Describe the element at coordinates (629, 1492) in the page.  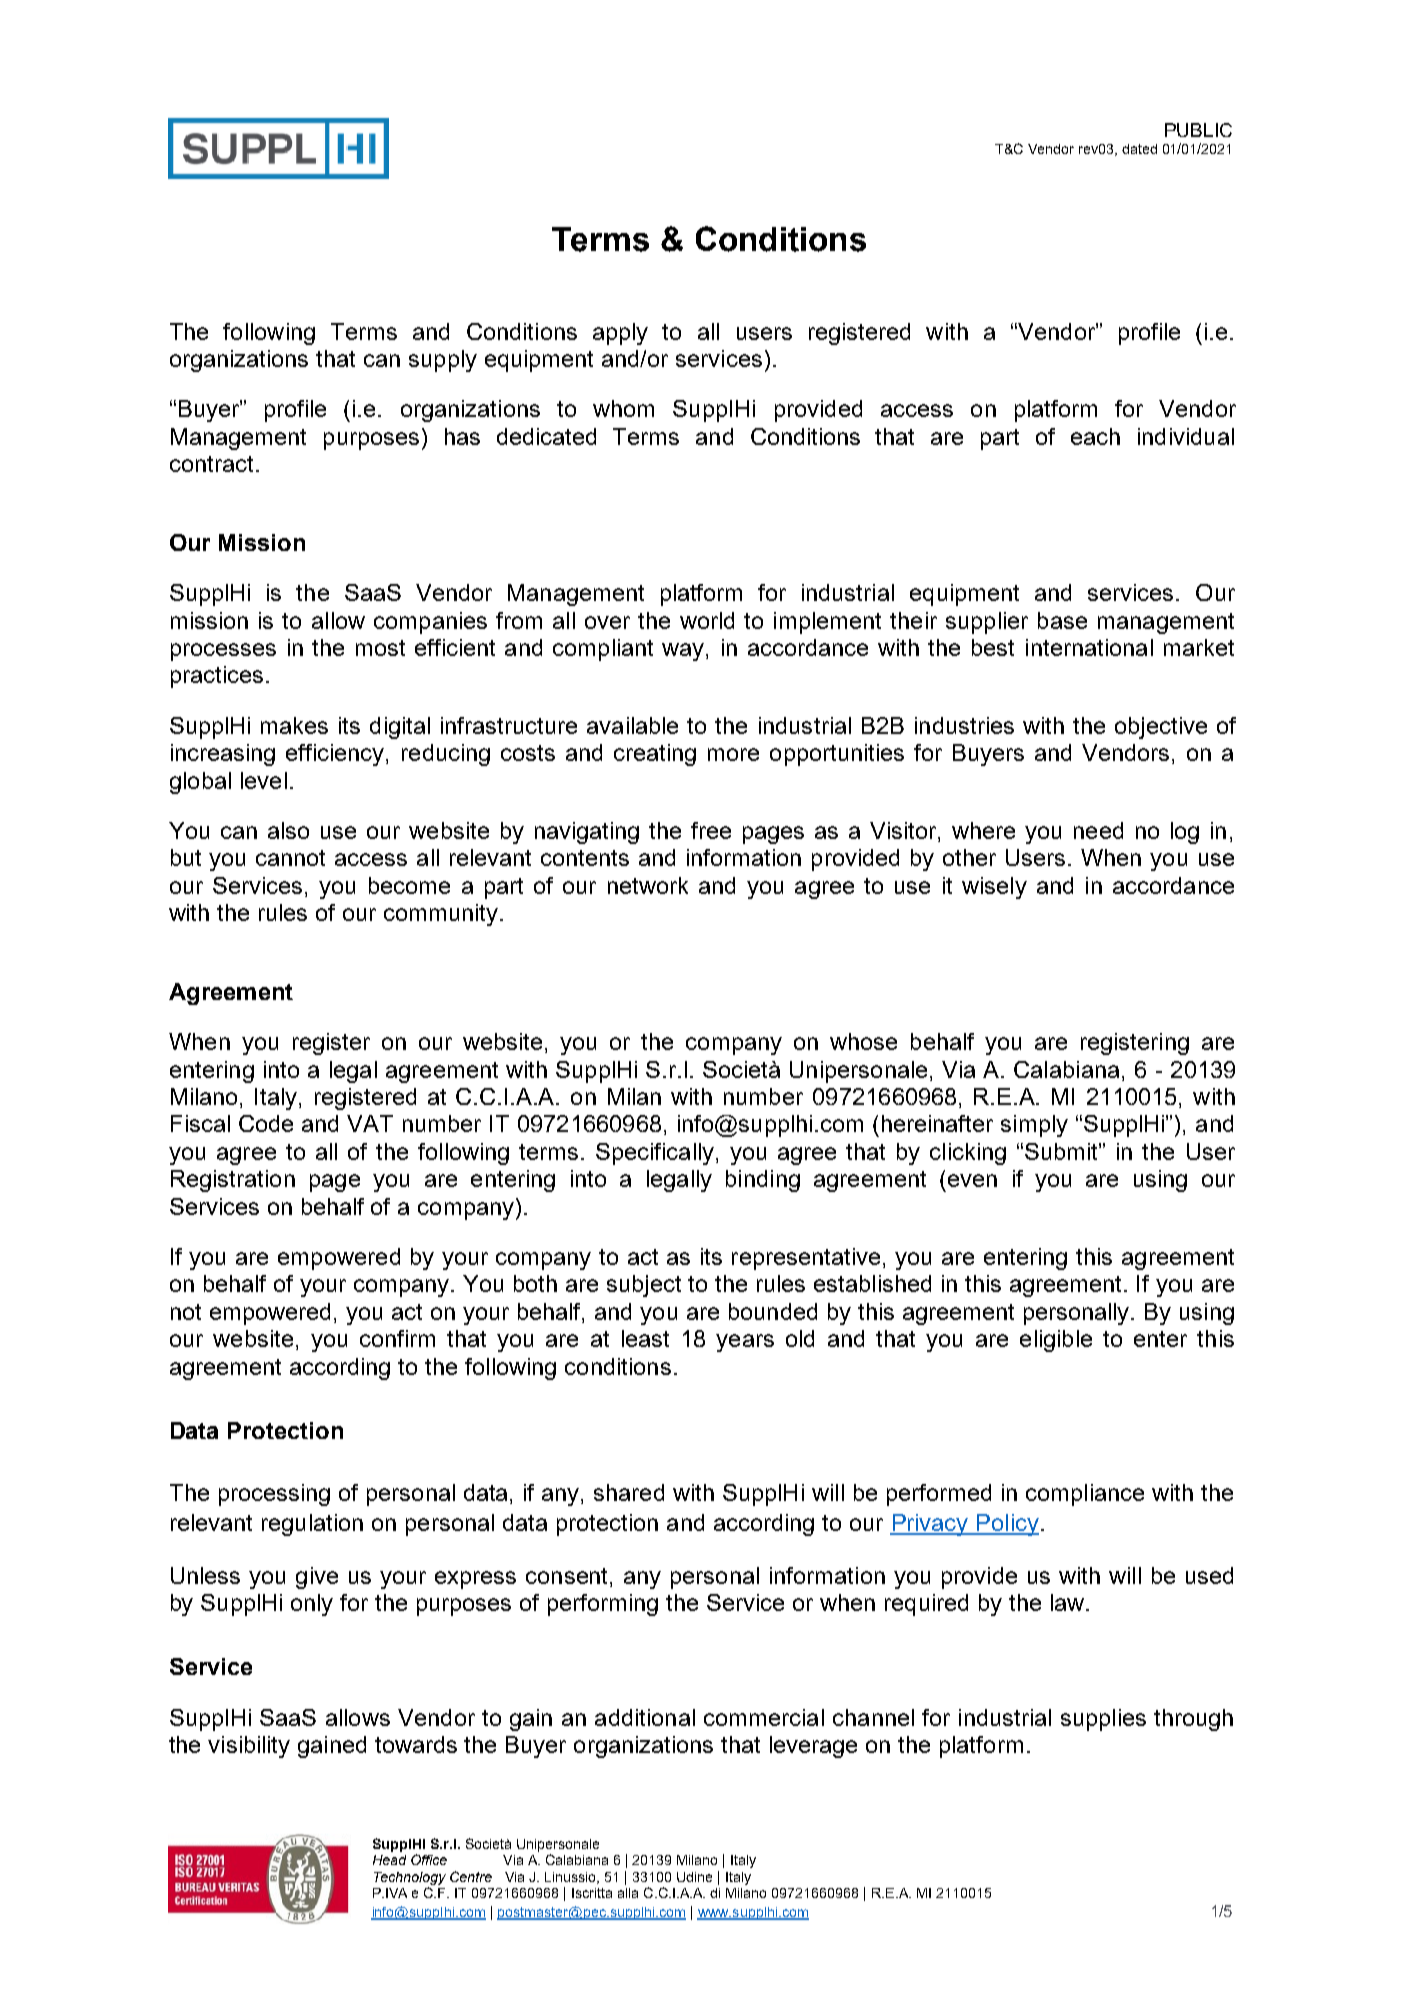
I see `shared` at that location.
